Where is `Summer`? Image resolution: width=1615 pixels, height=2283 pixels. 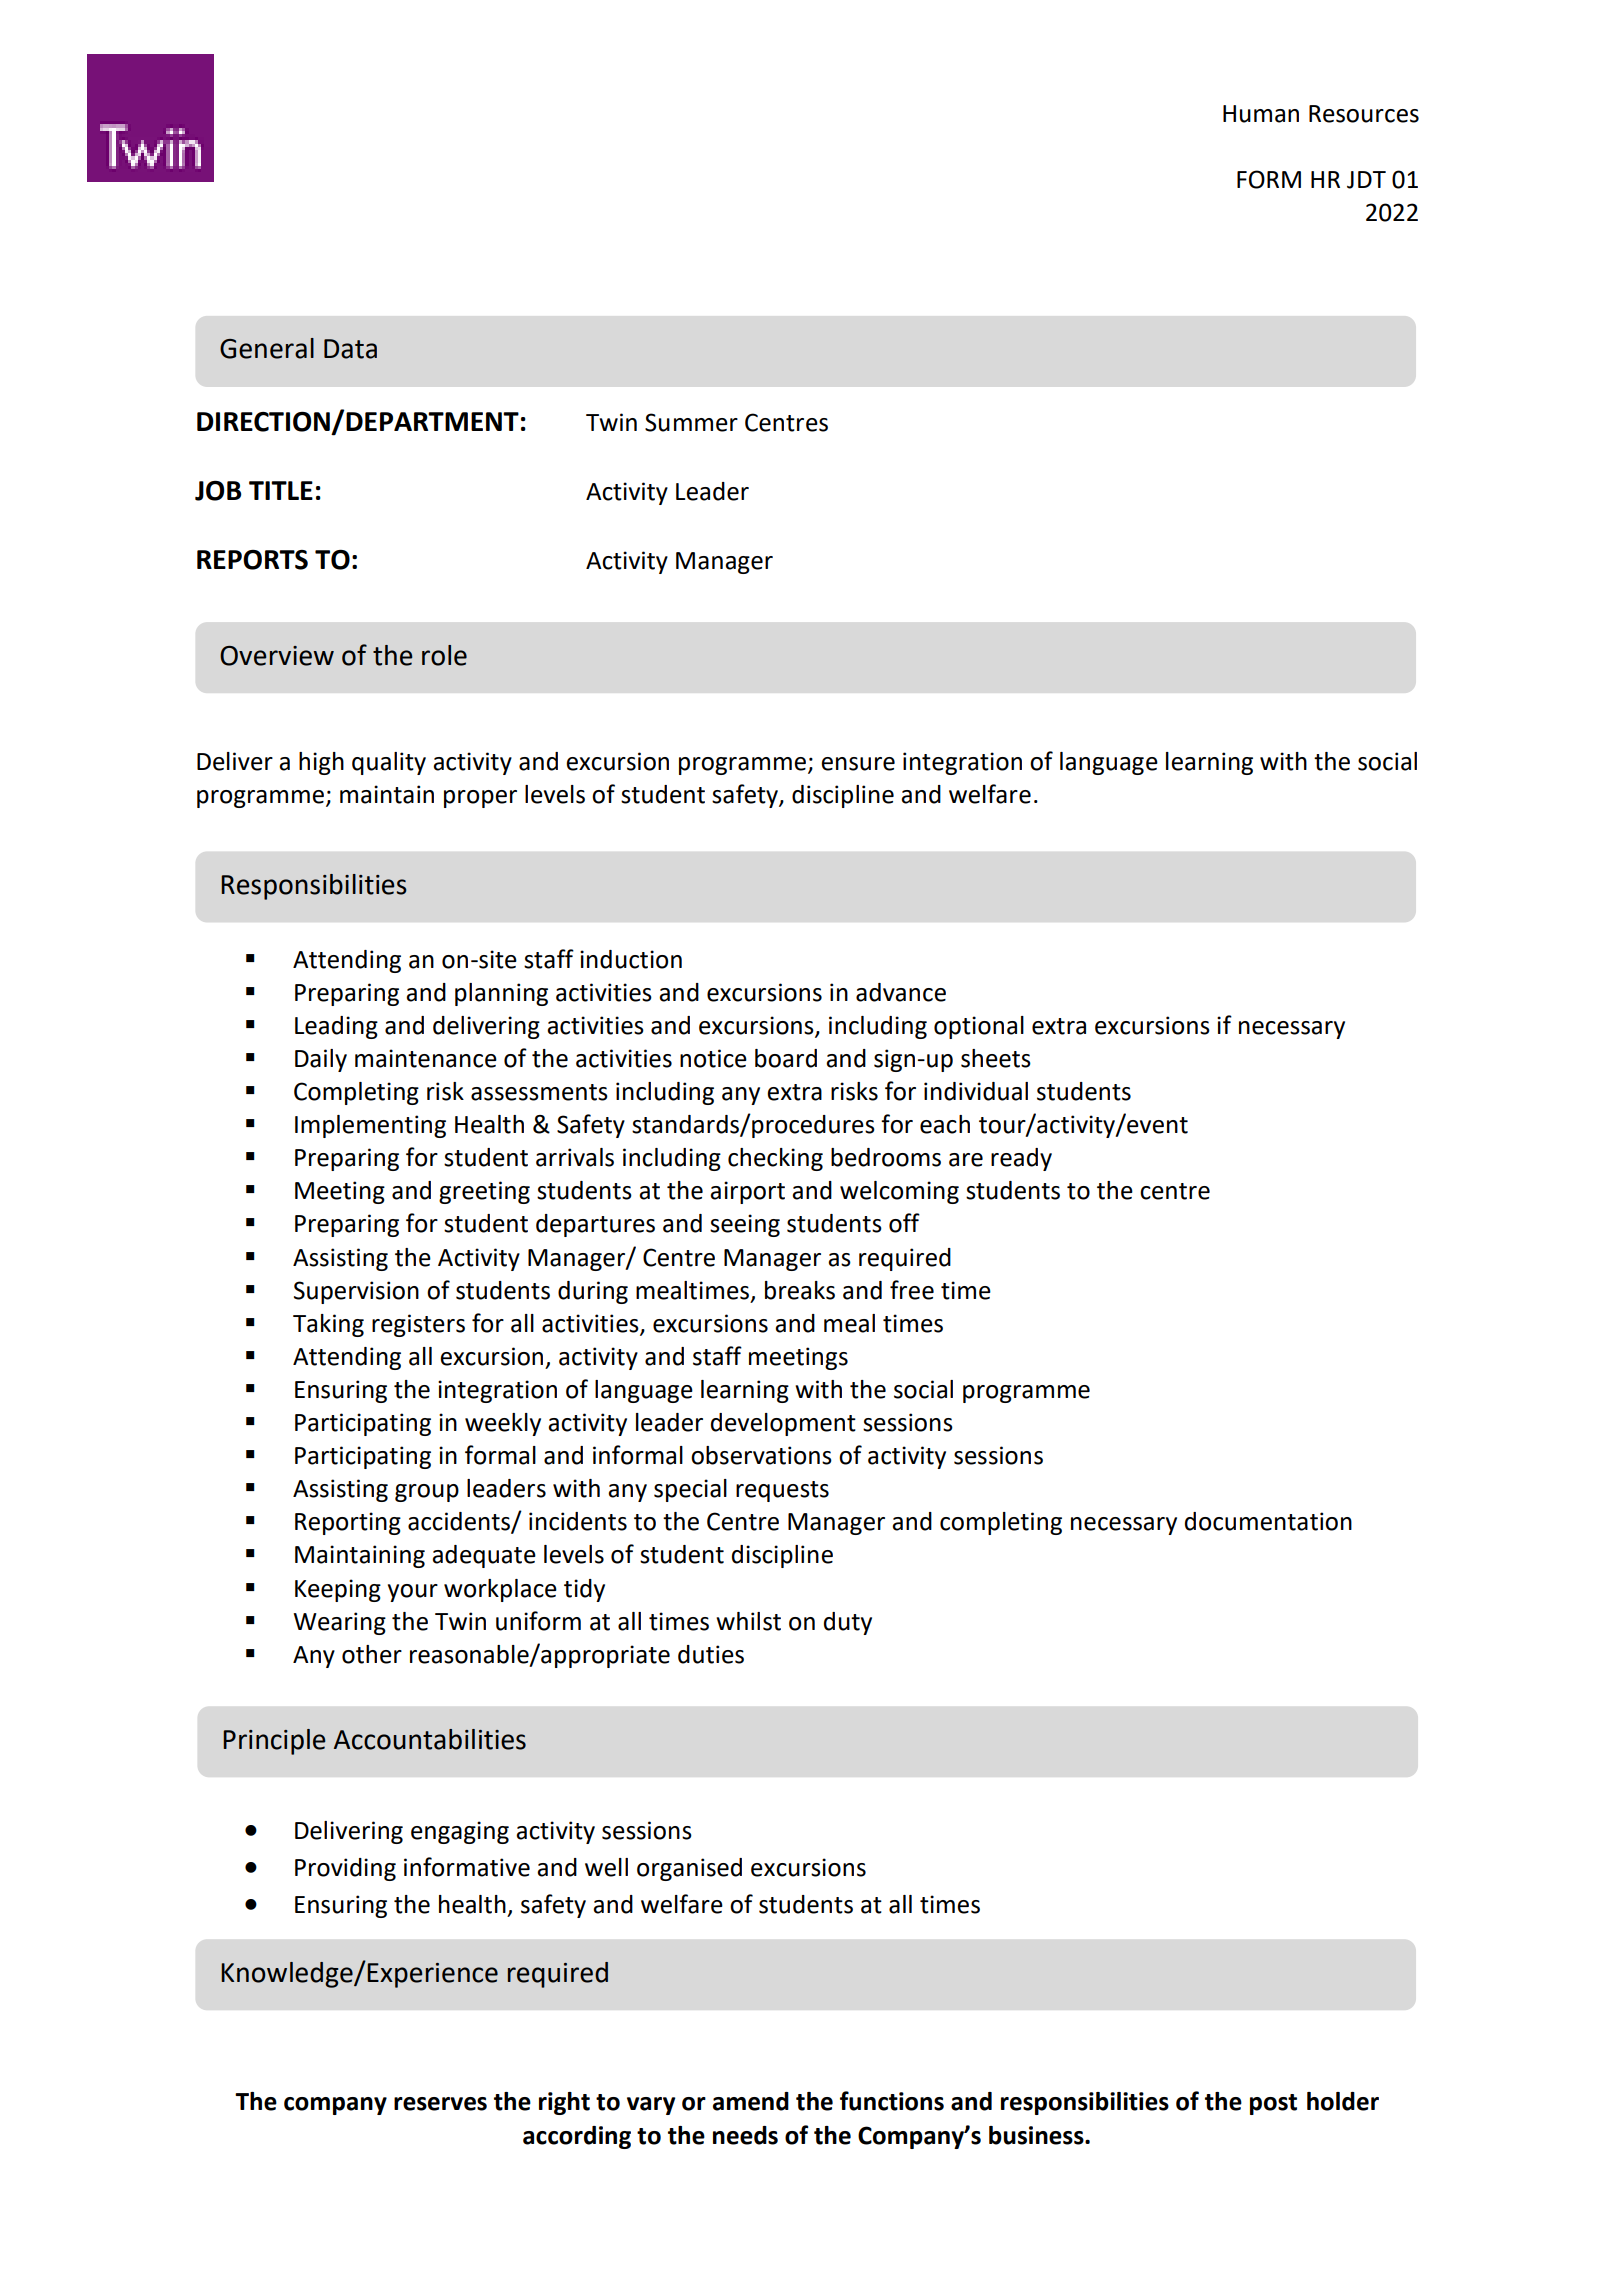 Summer is located at coordinates (691, 422).
